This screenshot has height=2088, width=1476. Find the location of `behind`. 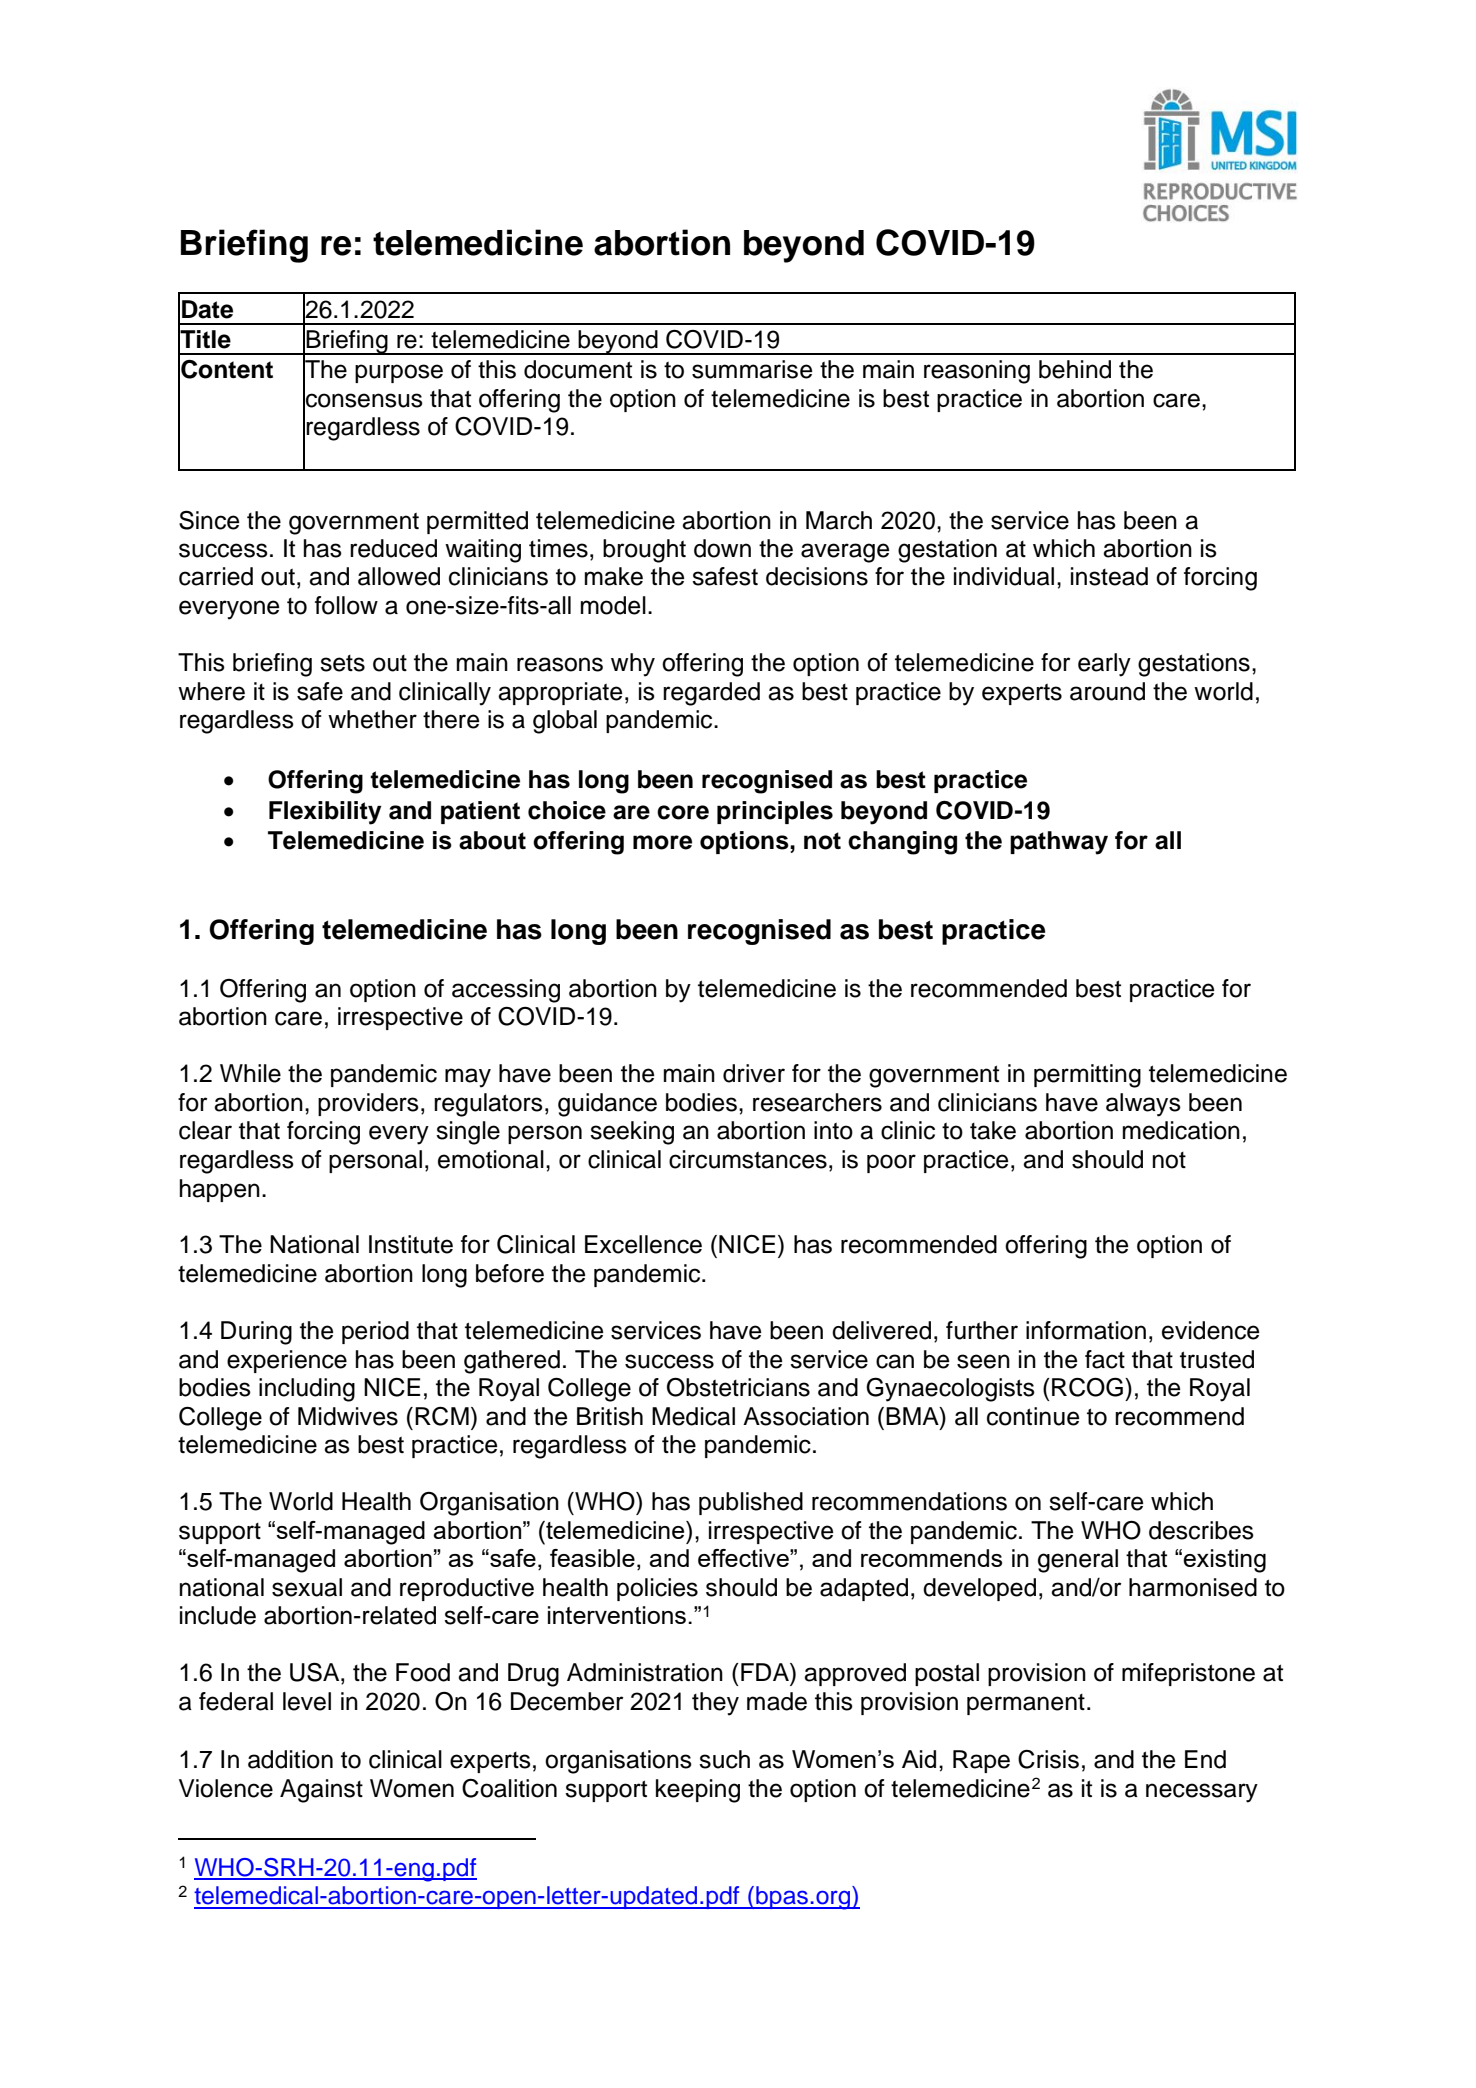

behind is located at coordinates (1075, 369).
